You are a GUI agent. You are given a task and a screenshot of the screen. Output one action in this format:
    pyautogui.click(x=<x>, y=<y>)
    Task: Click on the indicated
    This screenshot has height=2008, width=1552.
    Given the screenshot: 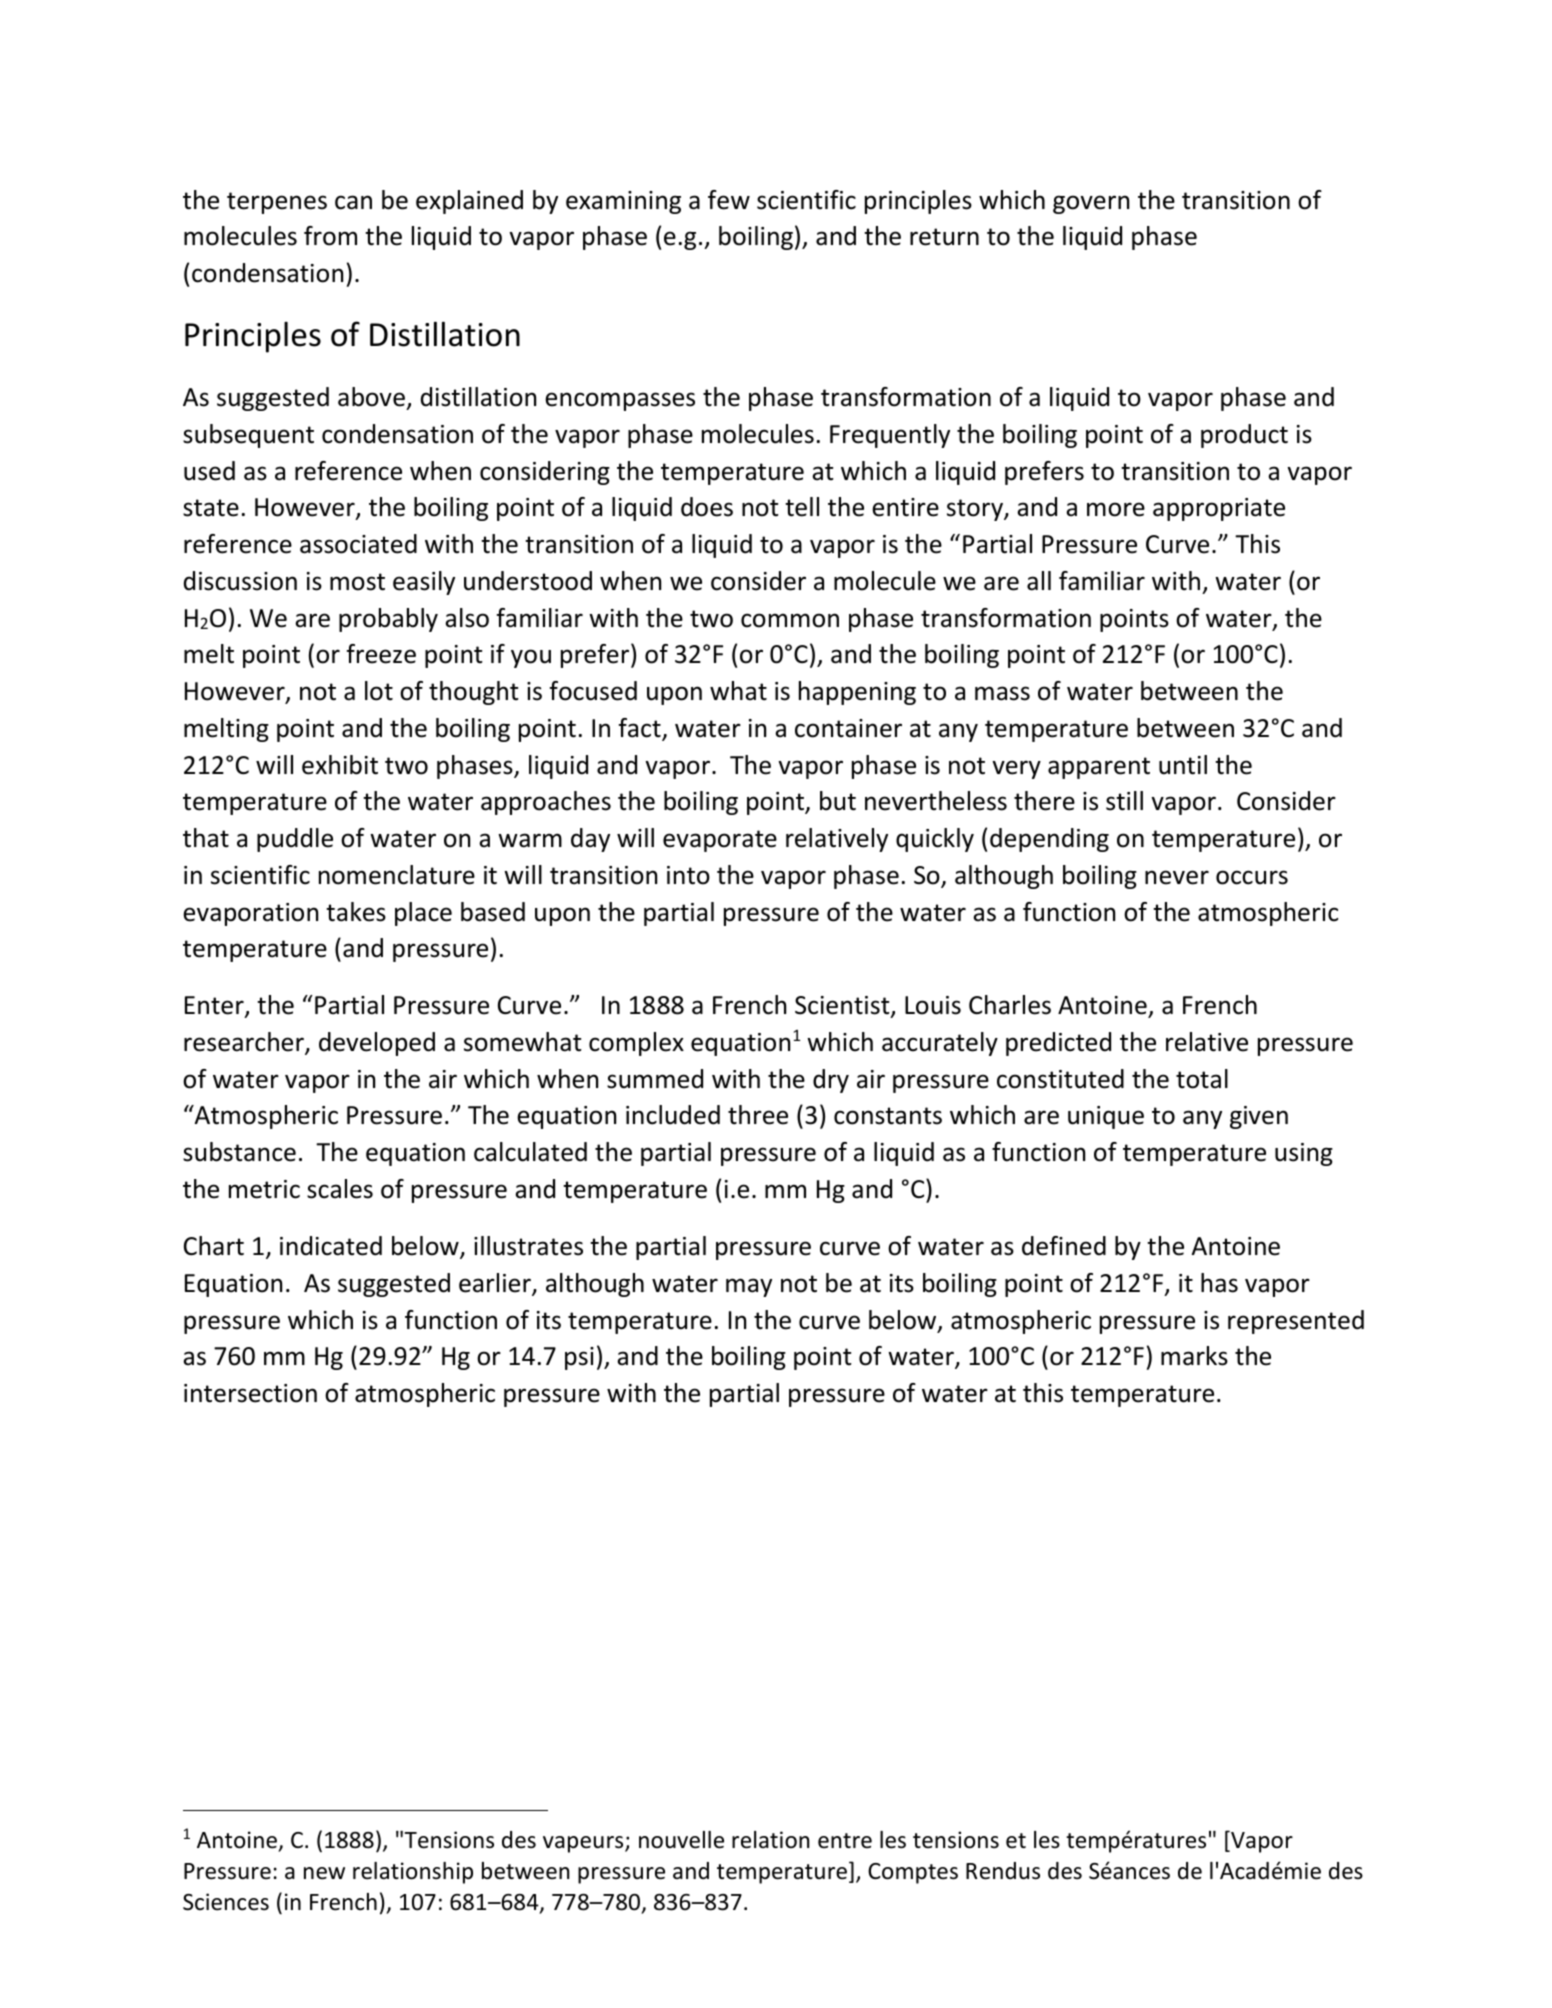 What is the action you would take?
    pyautogui.click(x=331, y=1246)
